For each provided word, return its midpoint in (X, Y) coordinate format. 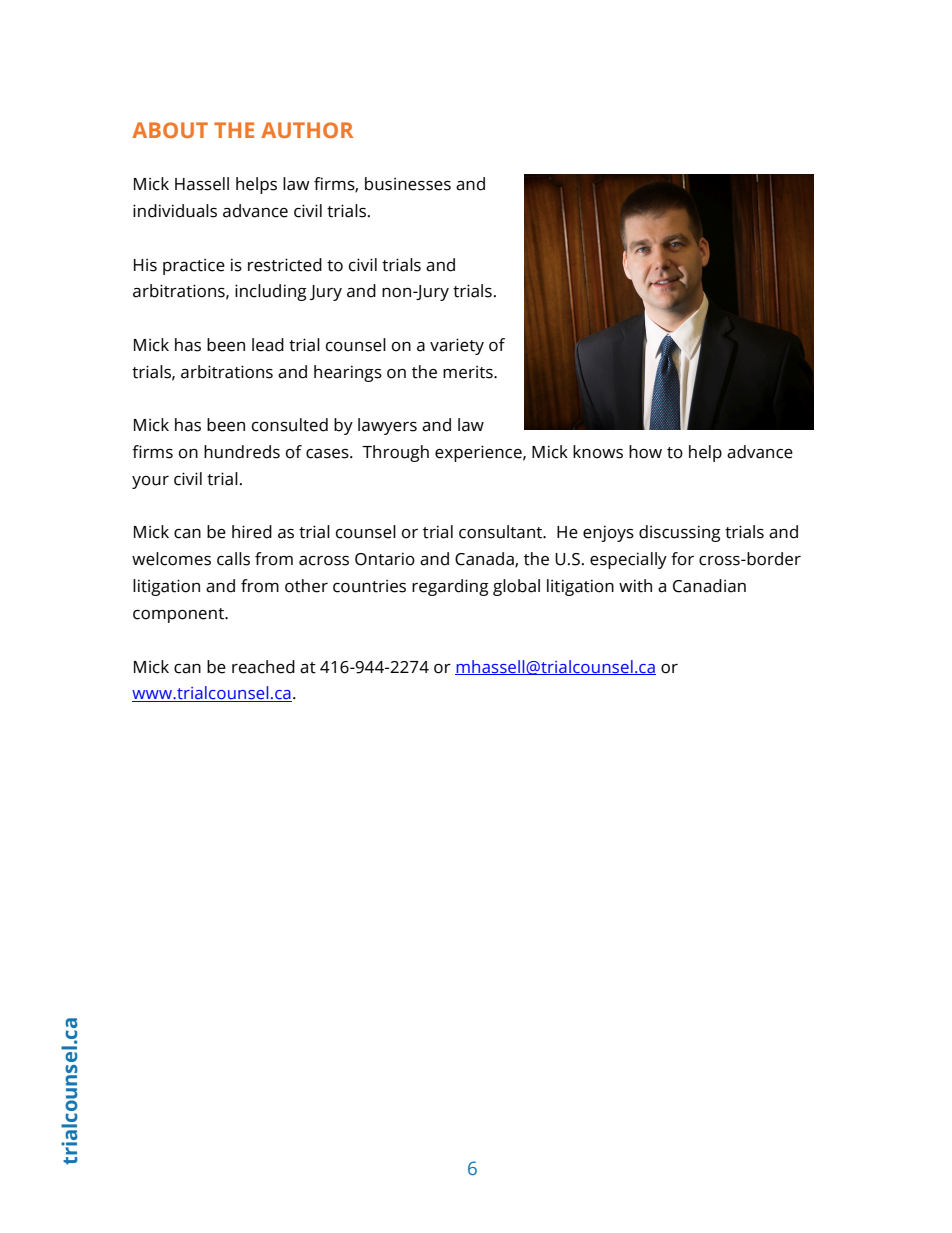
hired (252, 532)
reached (263, 667)
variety (457, 346)
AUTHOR (307, 130)
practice (194, 266)
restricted (285, 265)
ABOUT (170, 130)
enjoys (608, 533)
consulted (290, 425)
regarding (450, 587)
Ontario (385, 559)
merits (469, 372)
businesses (408, 184)
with (635, 586)
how (645, 452)
